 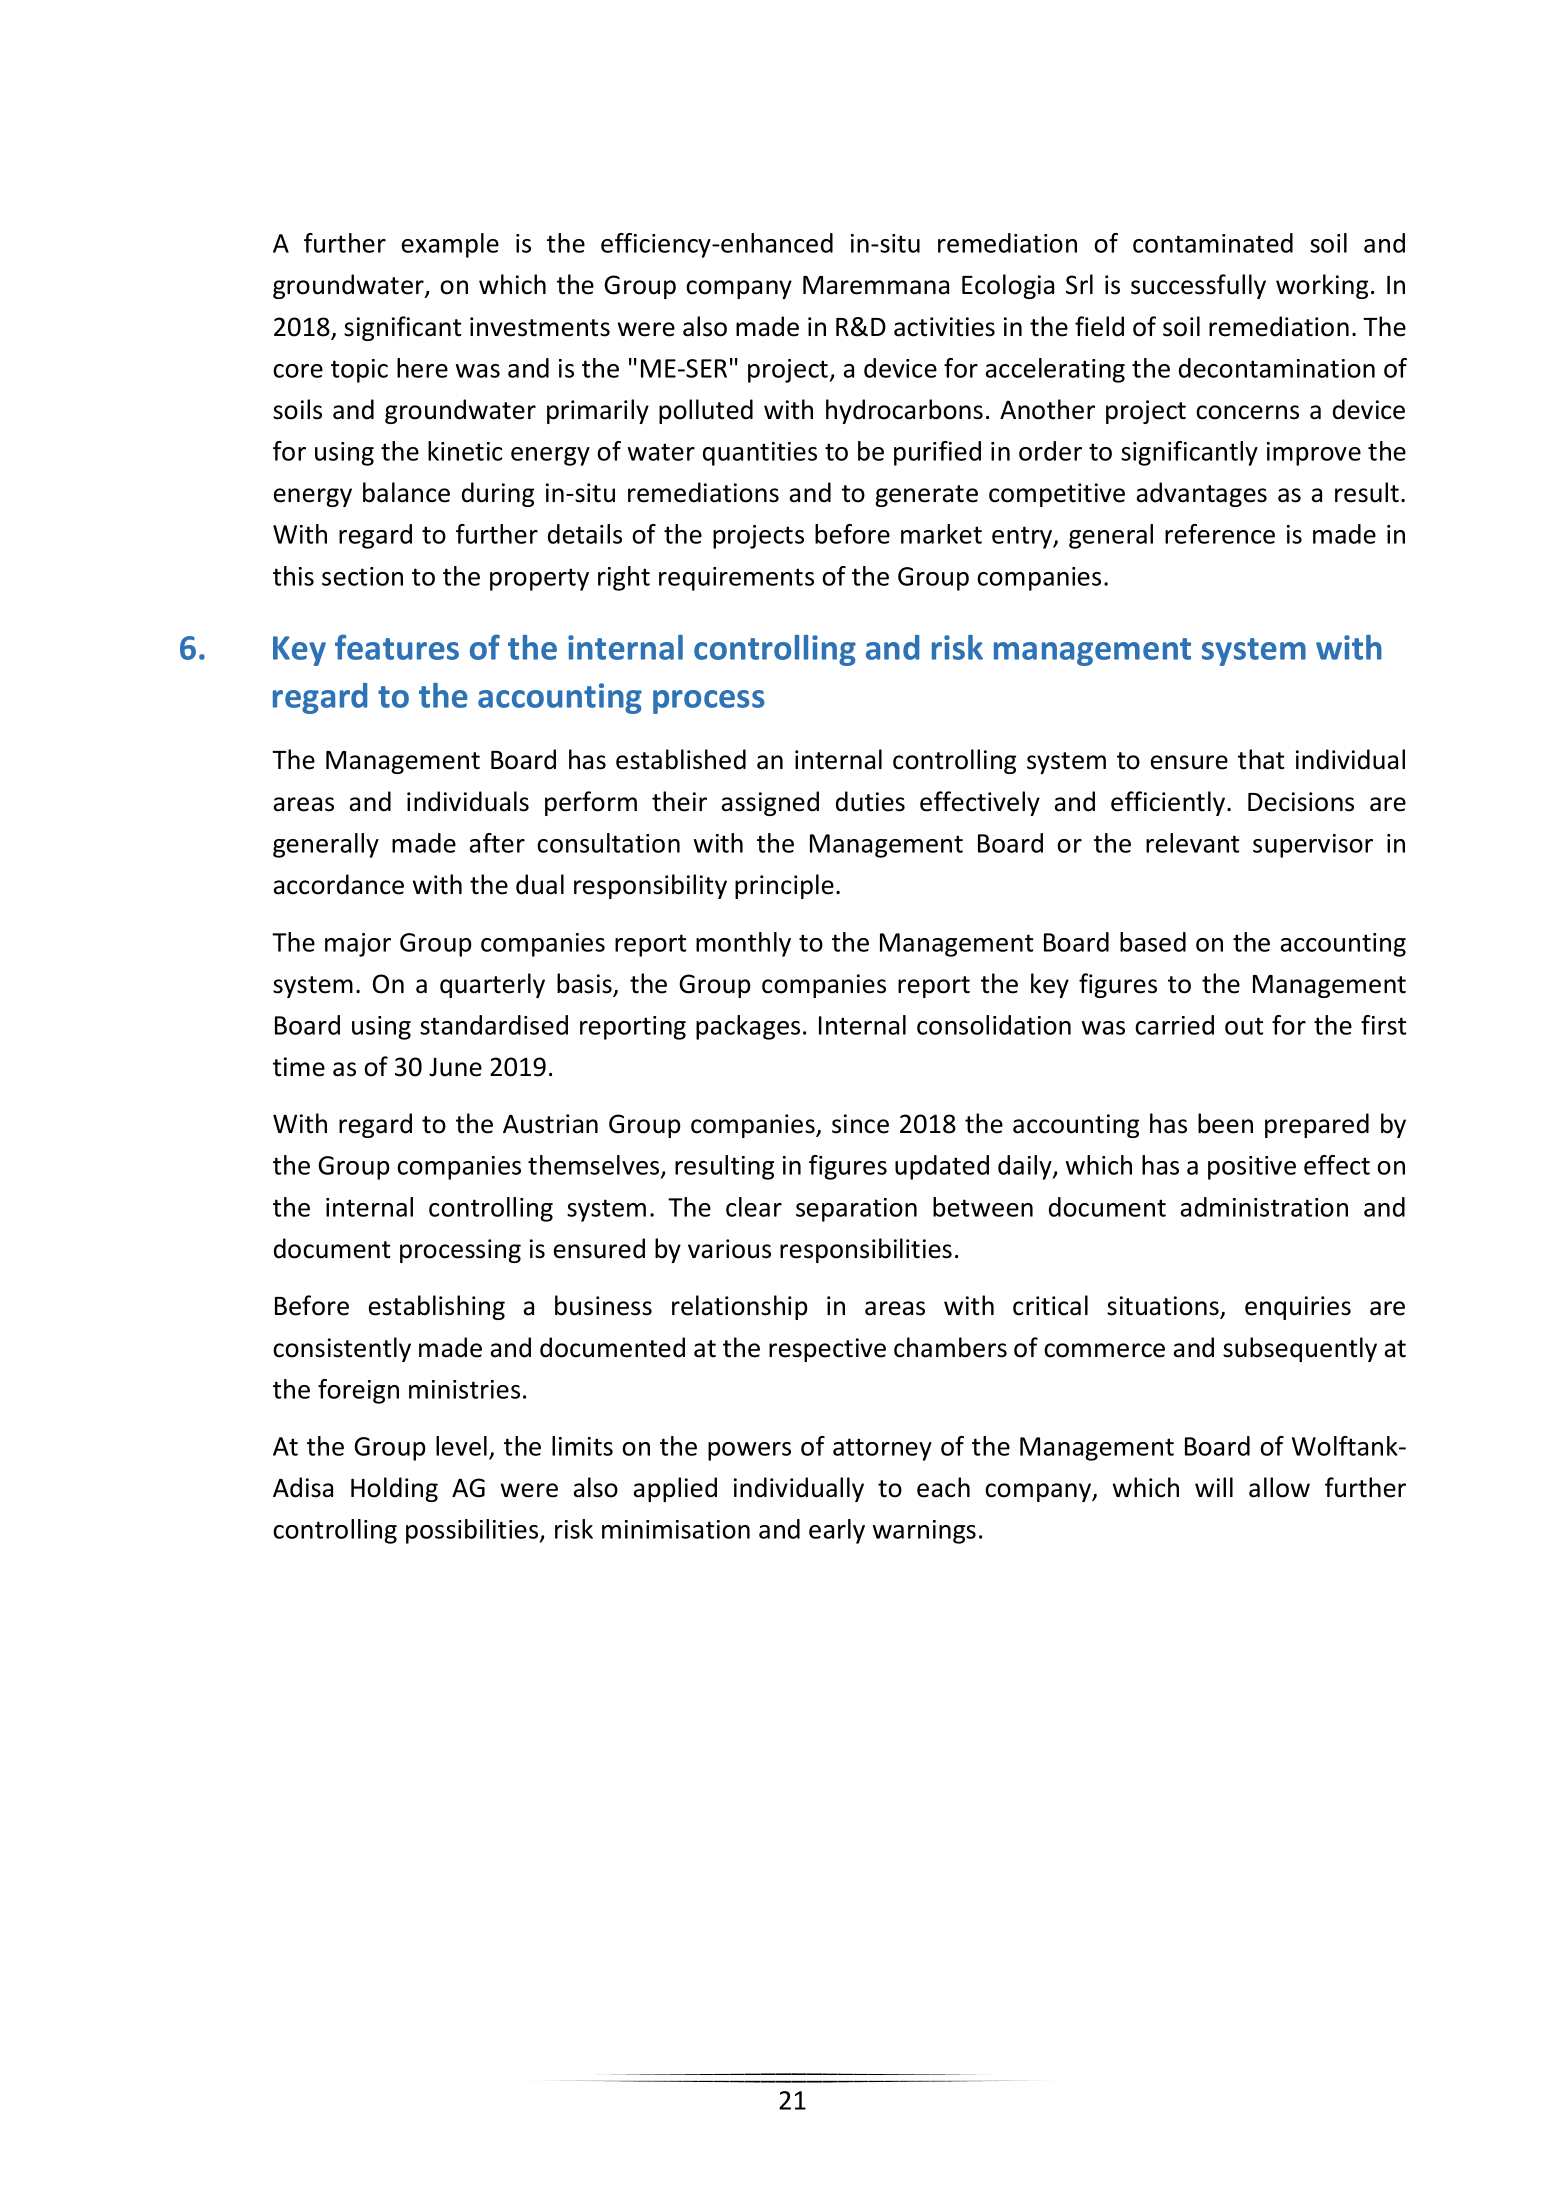 What do you see at coordinates (944, 327) in the screenshot?
I see `activities` at bounding box center [944, 327].
